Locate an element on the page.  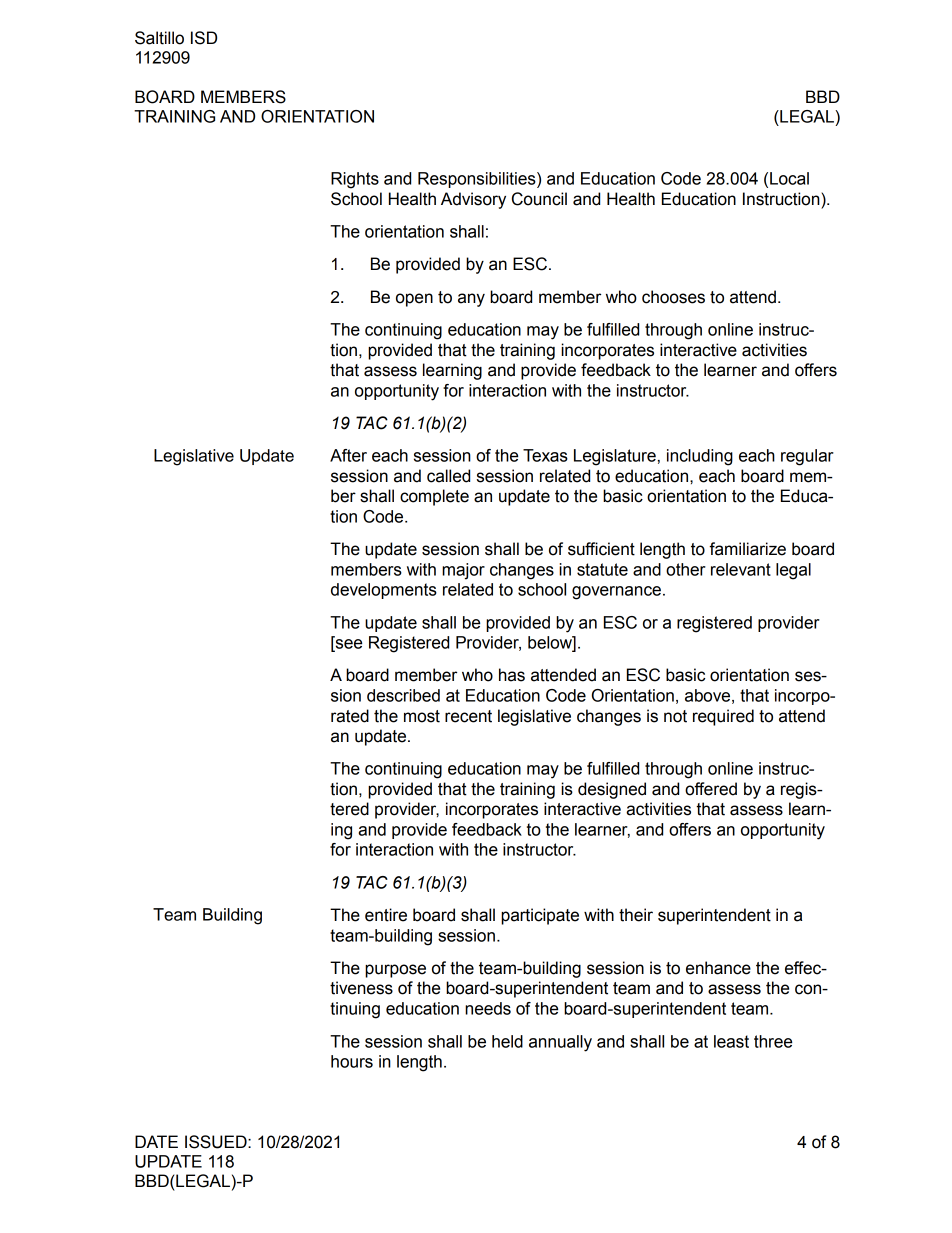
entire is located at coordinates (386, 915).
